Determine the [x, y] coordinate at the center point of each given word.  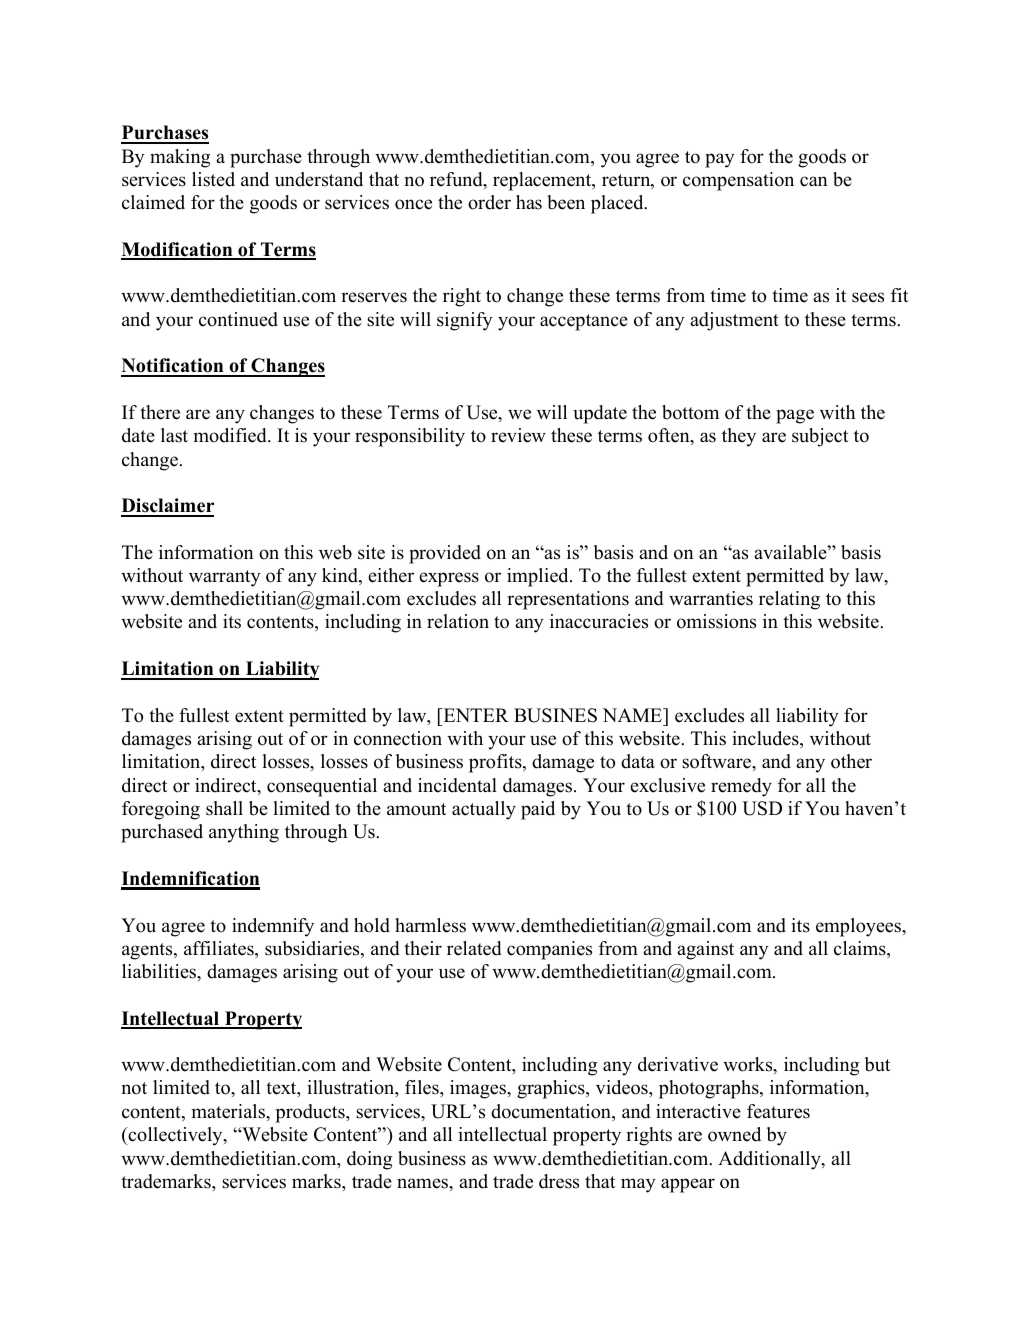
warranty [225, 578]
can [814, 181]
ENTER [475, 715]
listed [213, 179]
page [795, 416]
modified [231, 435]
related [474, 948]
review [518, 435]
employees [859, 927]
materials [229, 1111]
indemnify [273, 927]
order [489, 202]
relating [789, 600]
